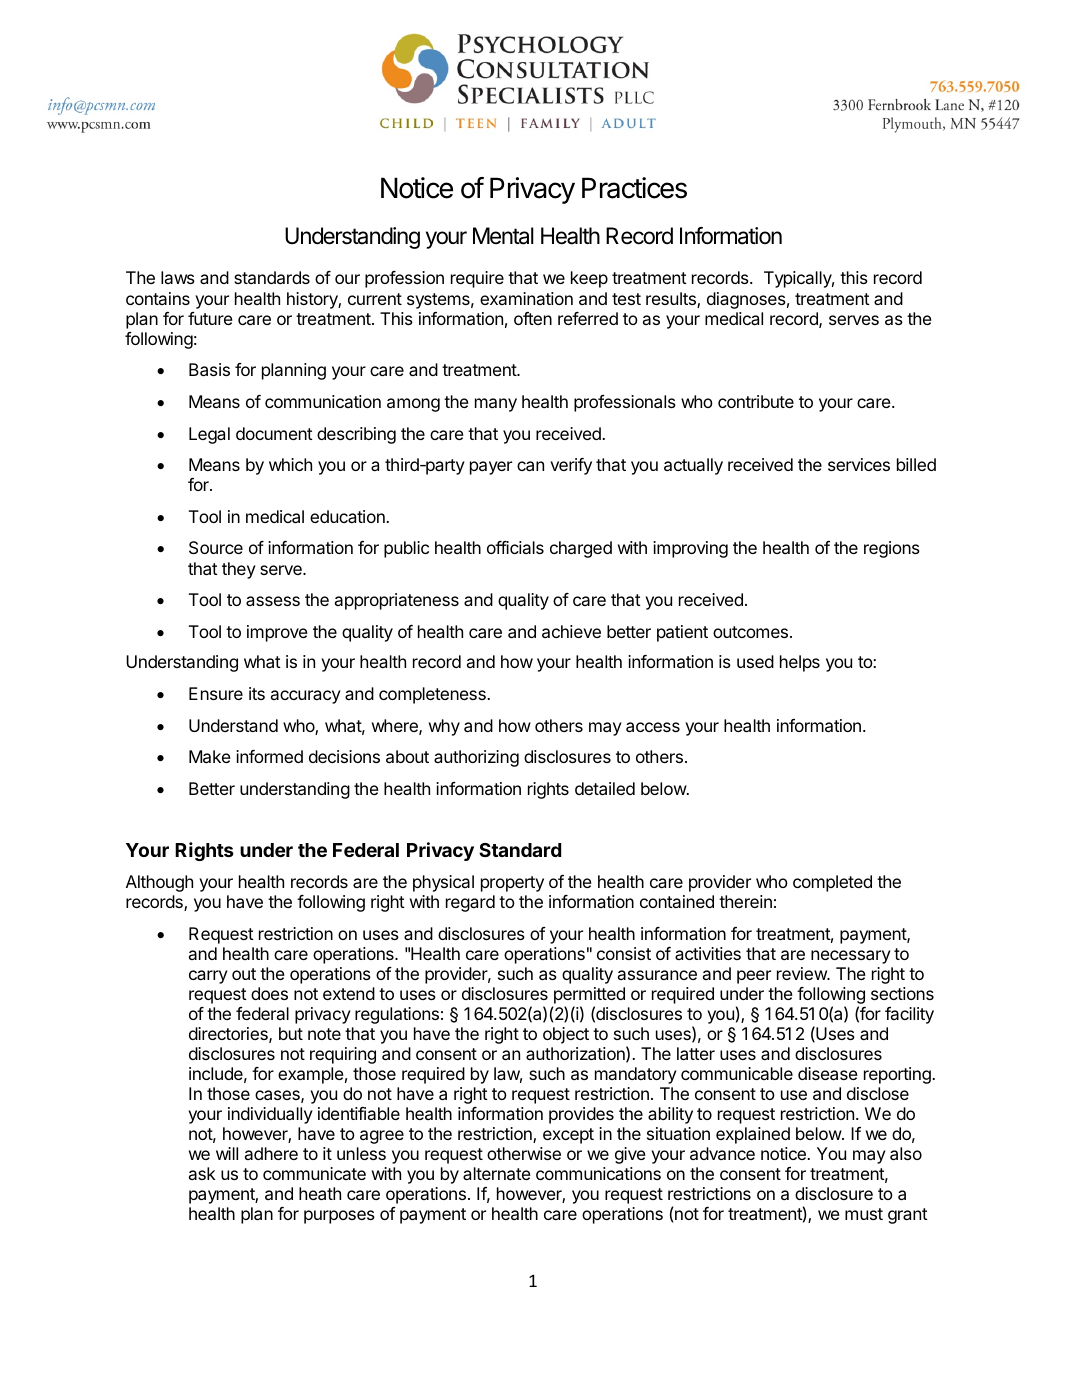 This image has width=1066, height=1379. What do you see at coordinates (496, 405) in the image?
I see `many` at bounding box center [496, 405].
